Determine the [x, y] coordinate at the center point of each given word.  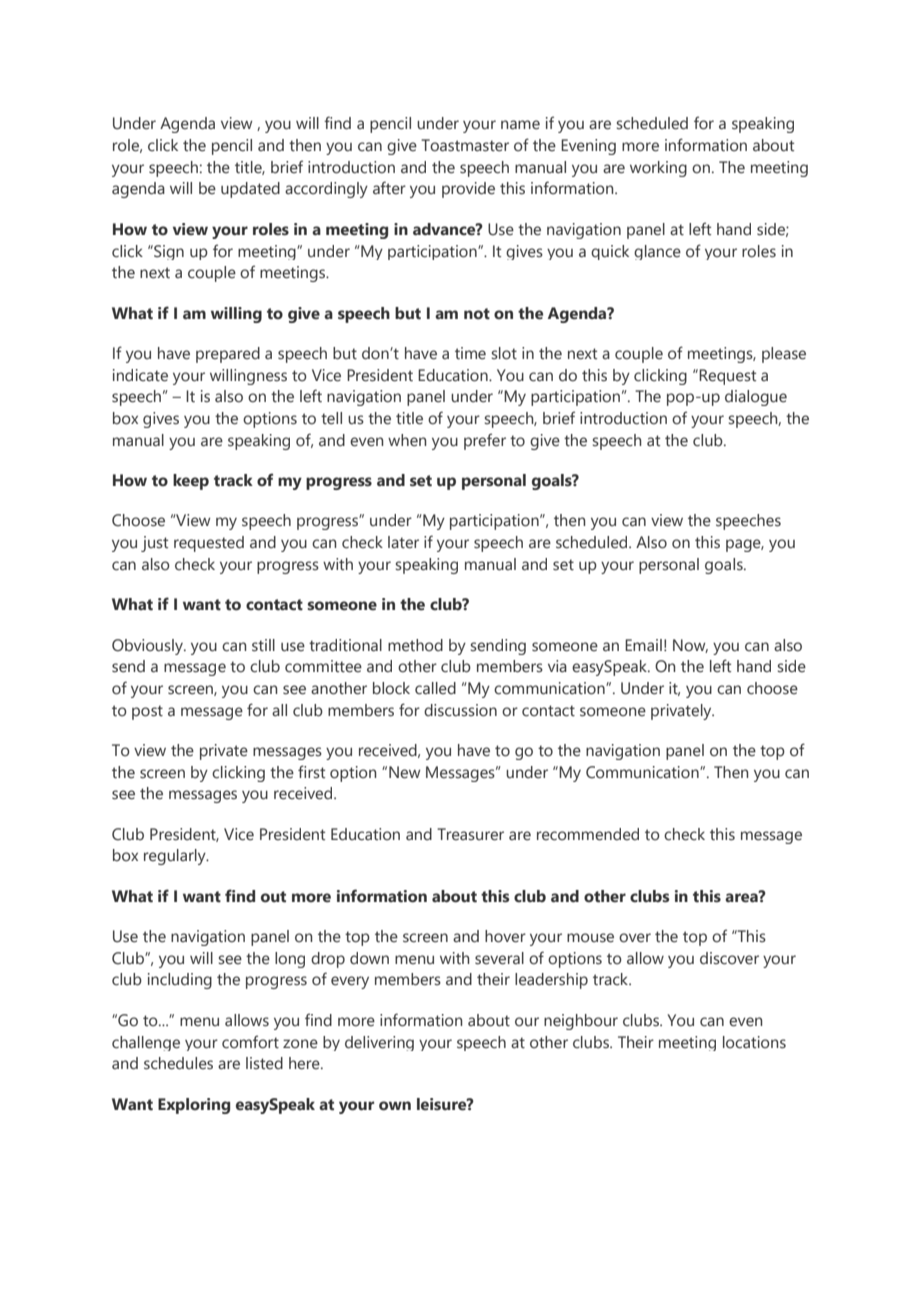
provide [468, 190]
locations [754, 1042]
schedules [178, 1063]
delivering [379, 1043]
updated [250, 190]
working [658, 169]
